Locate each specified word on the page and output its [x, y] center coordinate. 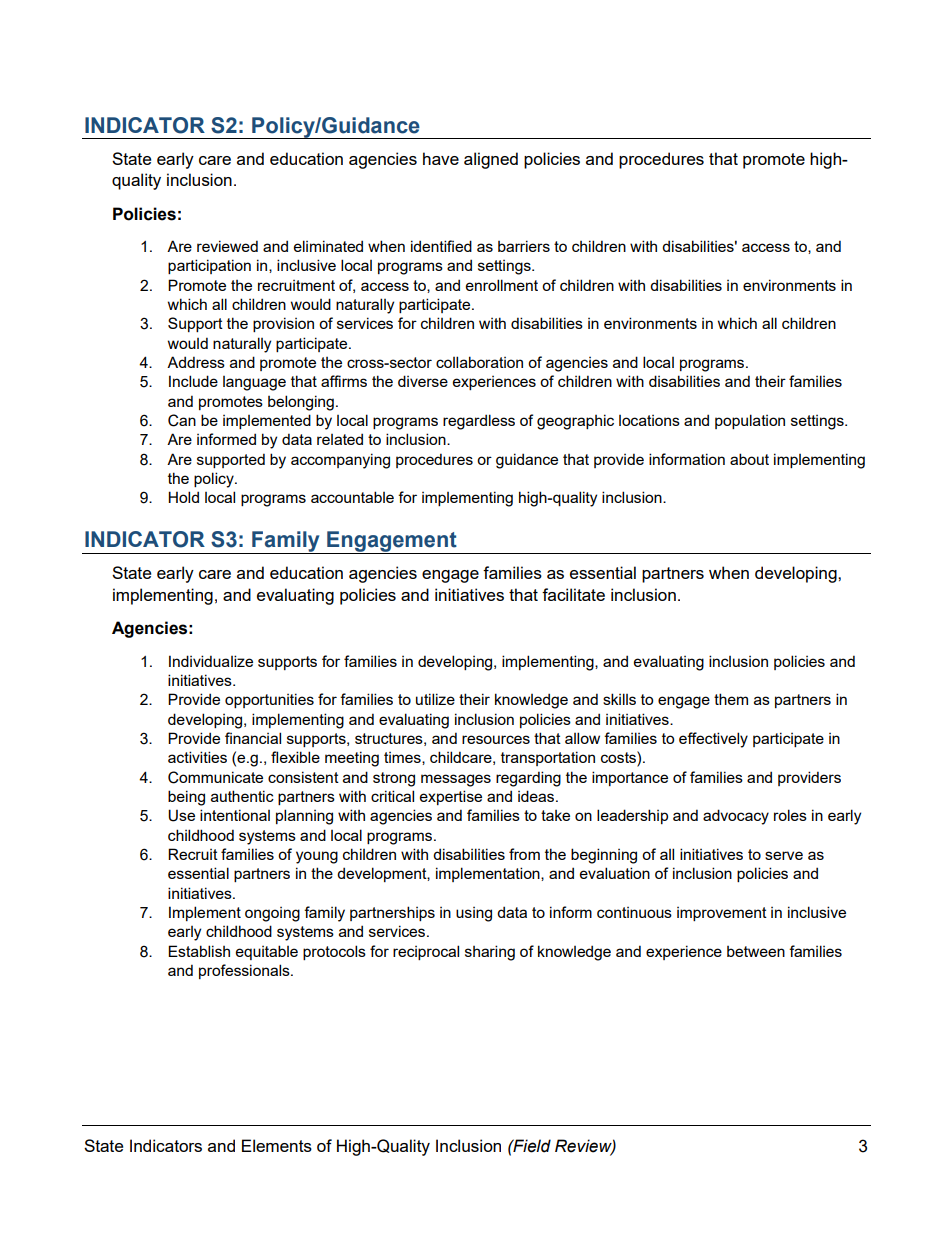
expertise [451, 797]
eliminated [328, 246]
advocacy [736, 817]
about [749, 459]
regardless [479, 422]
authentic [242, 796]
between [756, 951]
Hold [183, 497]
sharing [490, 953]
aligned [491, 160]
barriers [524, 246]
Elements [277, 1145]
